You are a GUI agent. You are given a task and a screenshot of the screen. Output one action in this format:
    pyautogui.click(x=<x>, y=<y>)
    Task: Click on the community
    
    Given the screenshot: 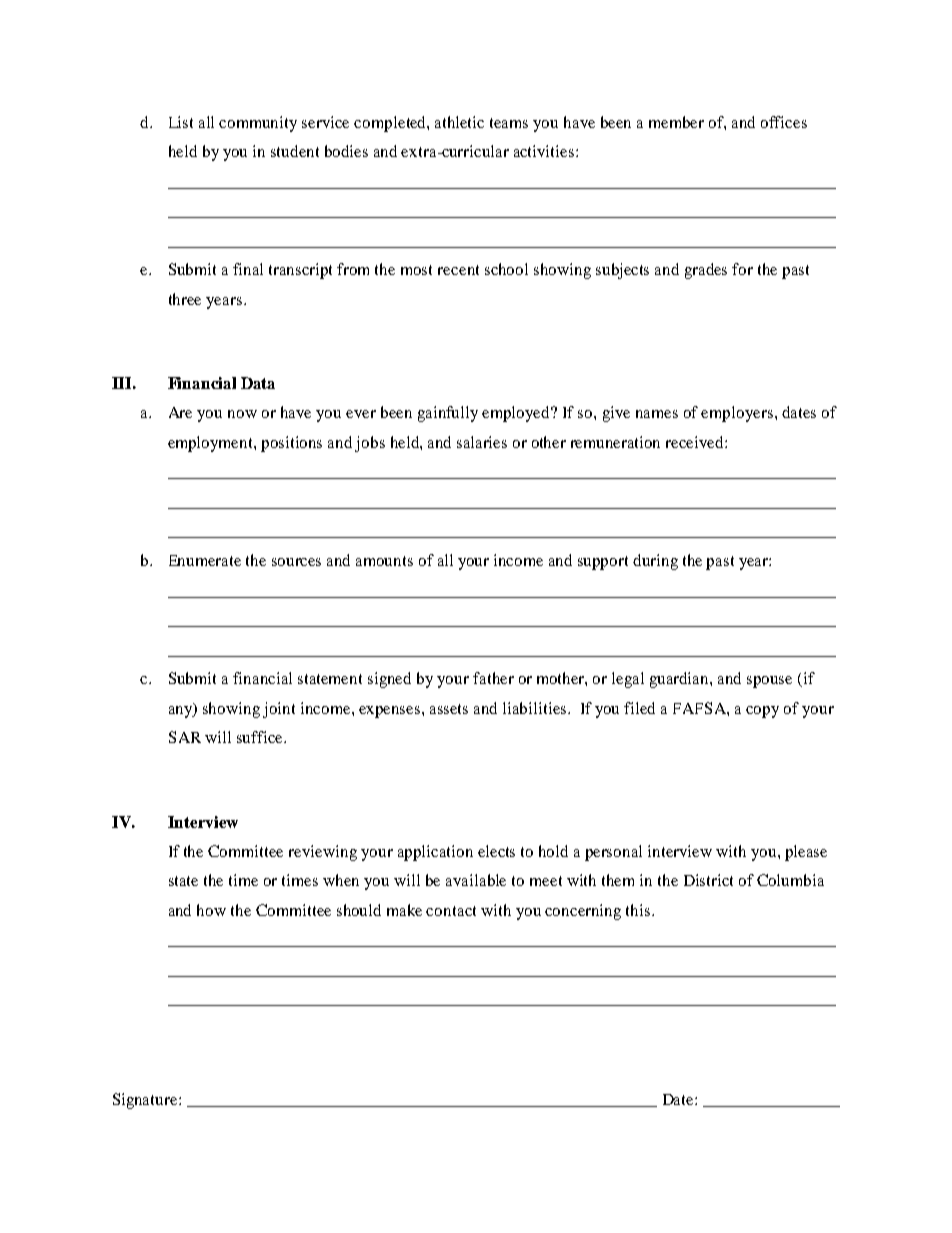 What is the action you would take?
    pyautogui.click(x=258, y=124)
